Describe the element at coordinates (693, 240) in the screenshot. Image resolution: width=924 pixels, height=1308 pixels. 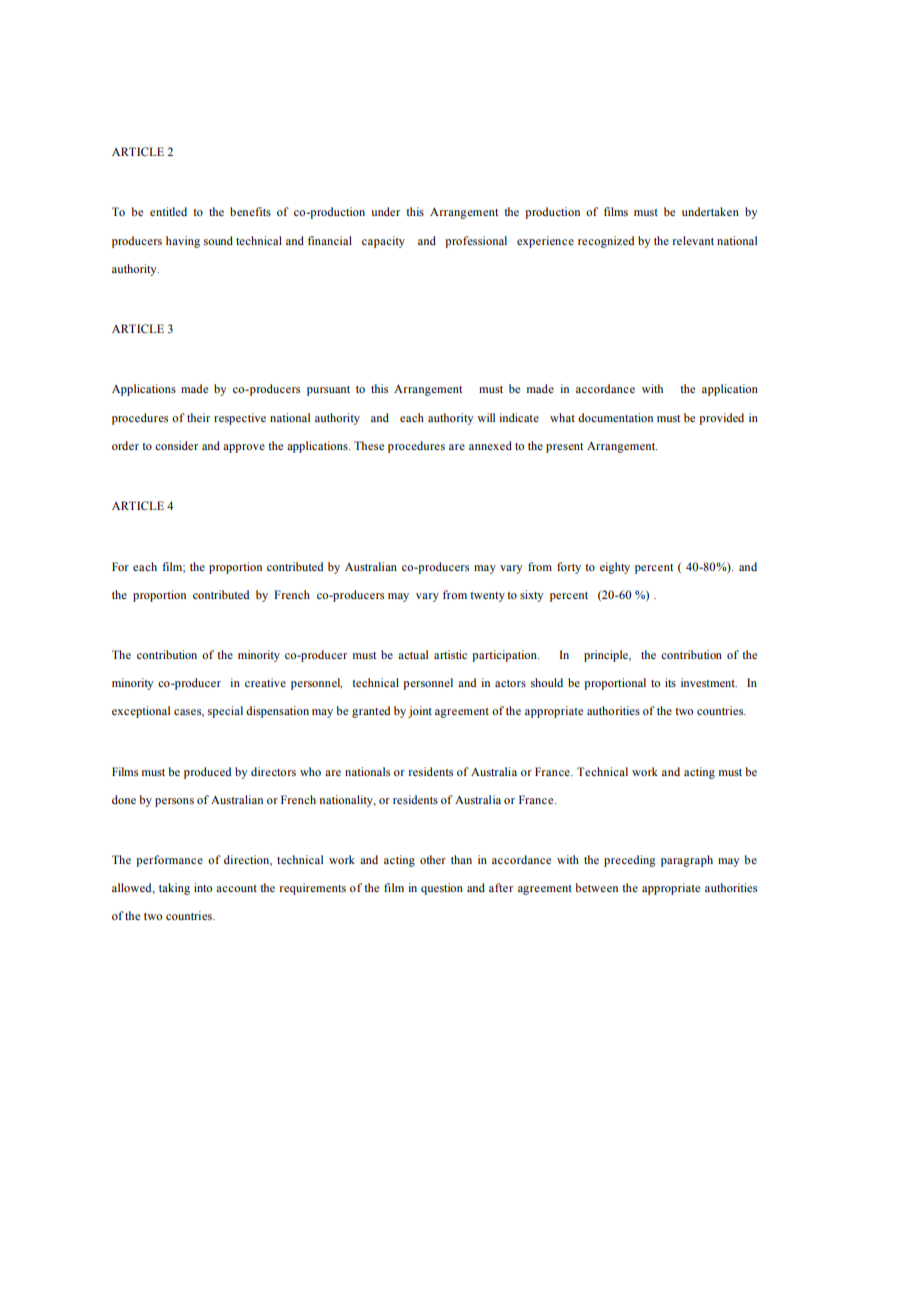
I see `relevant` at that location.
